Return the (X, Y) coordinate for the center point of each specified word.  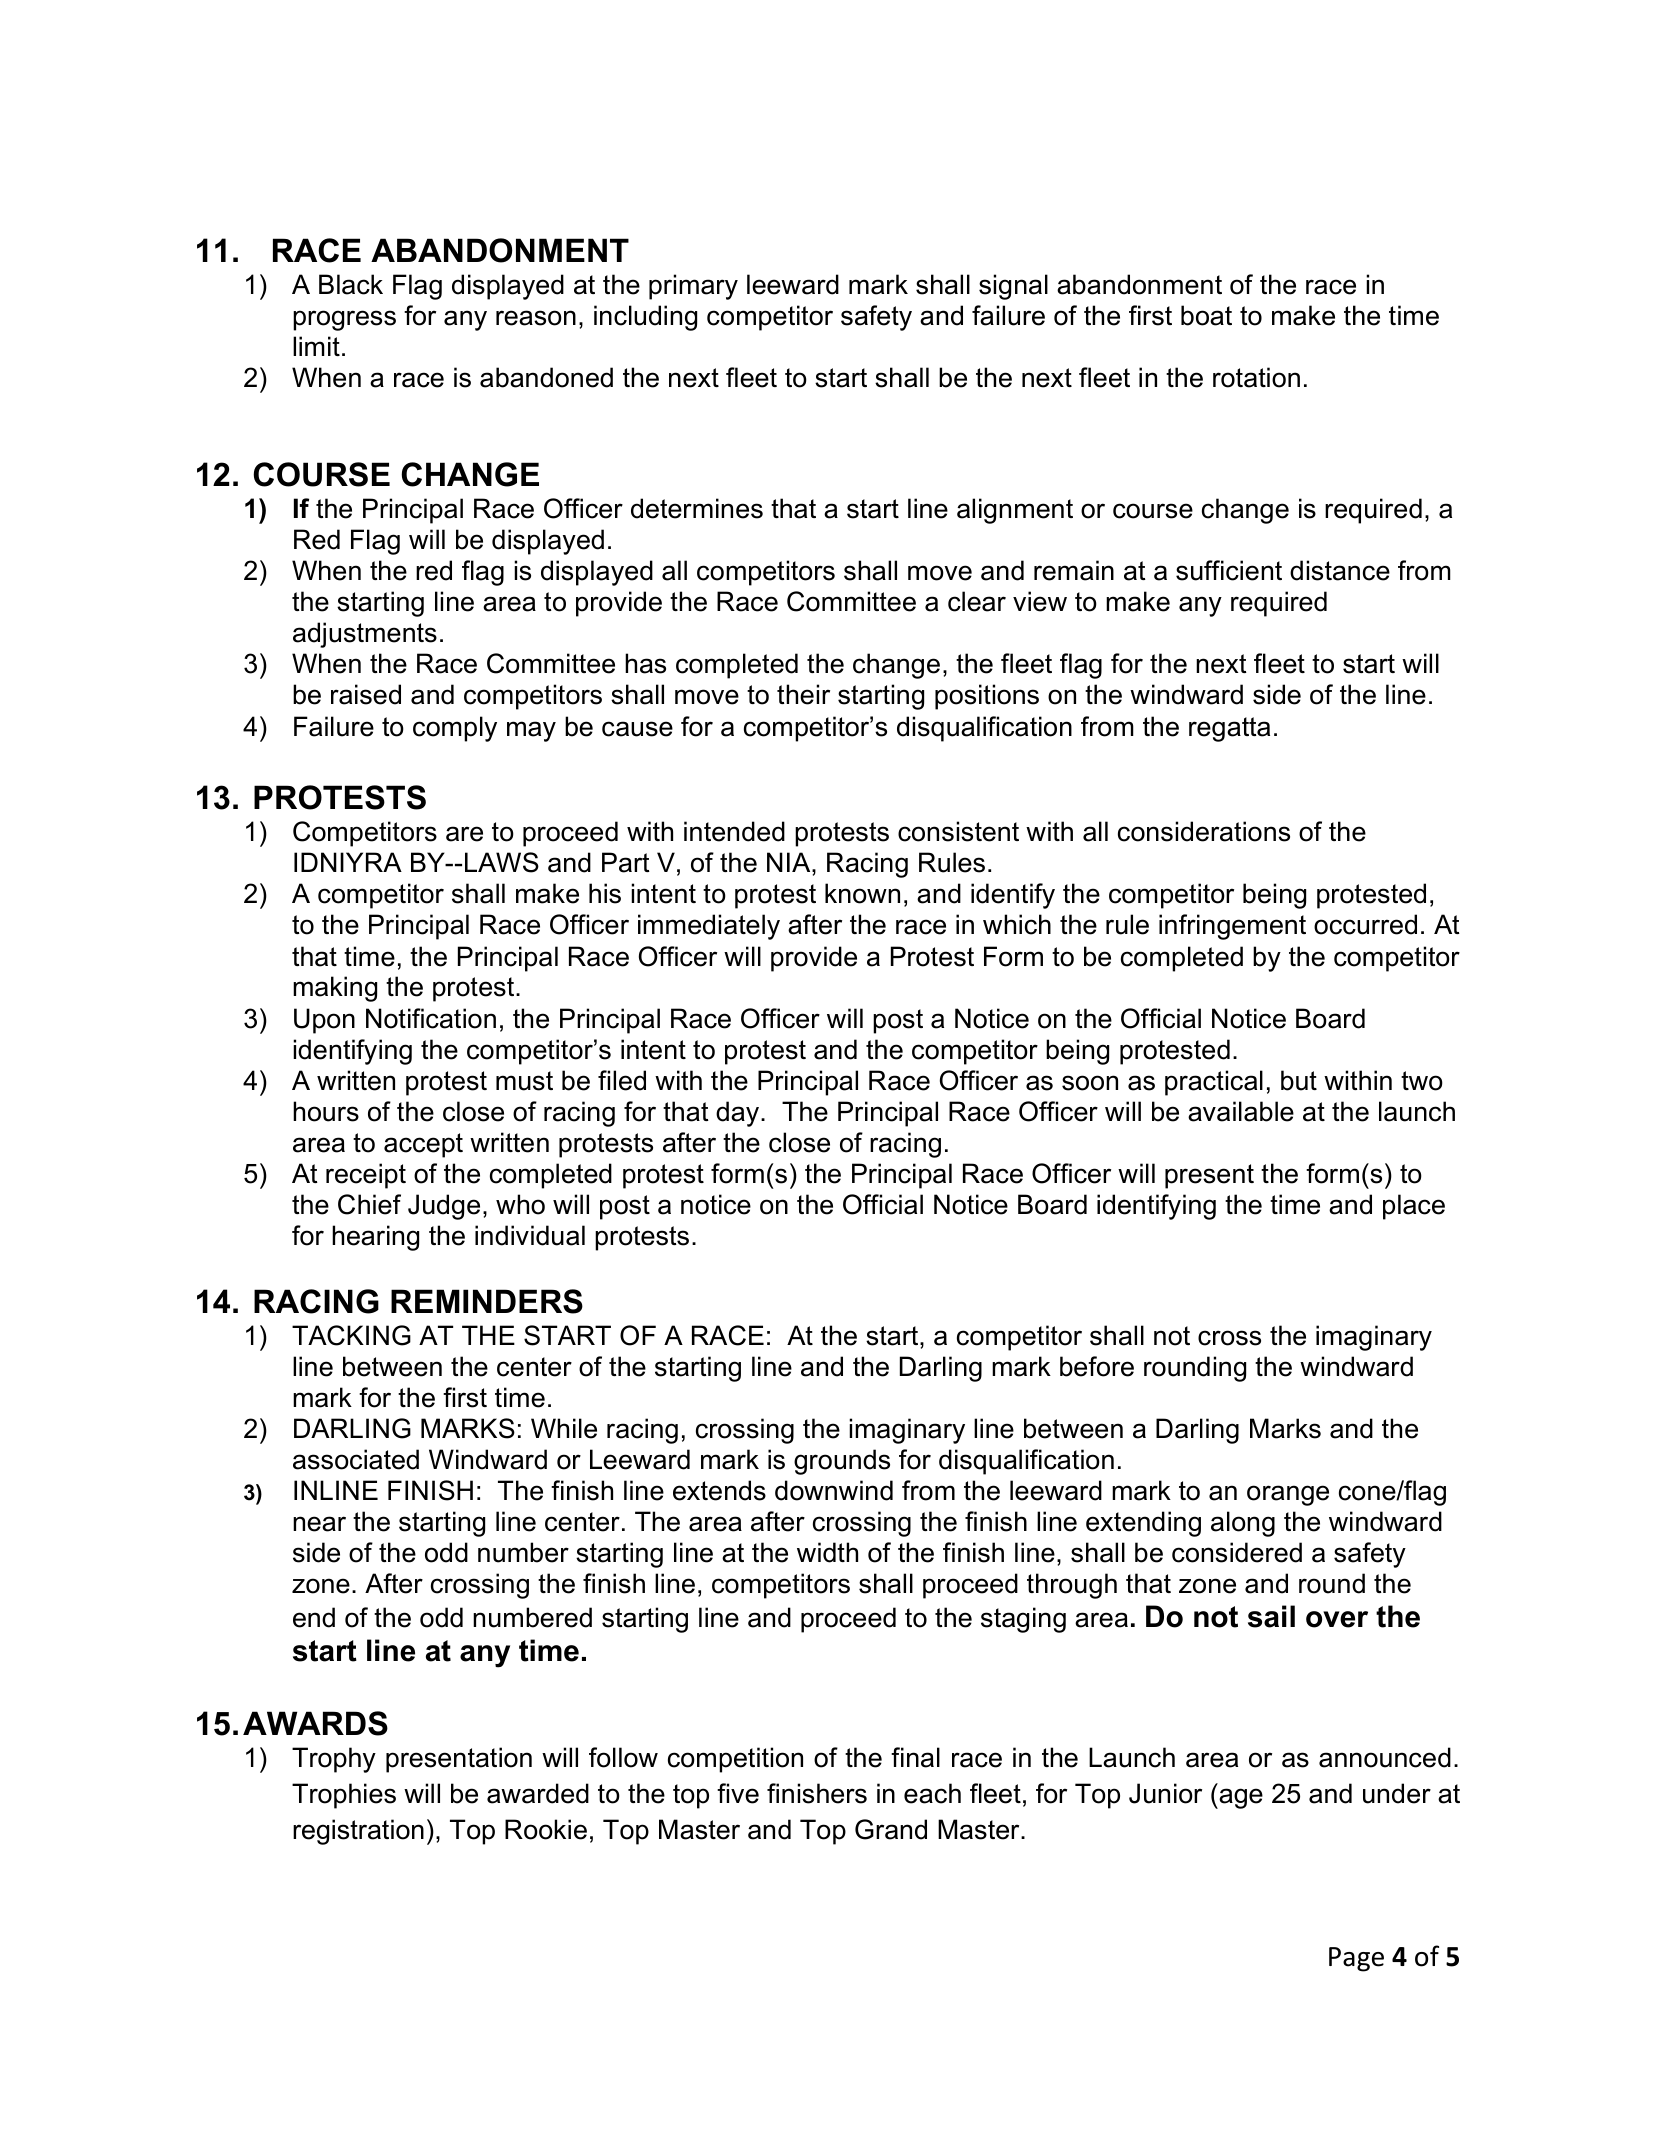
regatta (1229, 729)
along (1243, 1524)
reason (536, 318)
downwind (834, 1490)
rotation (1256, 377)
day (737, 1114)
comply (455, 729)
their (803, 694)
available (1241, 1111)
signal (1013, 287)
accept (423, 1145)
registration (358, 1832)
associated (356, 1459)
